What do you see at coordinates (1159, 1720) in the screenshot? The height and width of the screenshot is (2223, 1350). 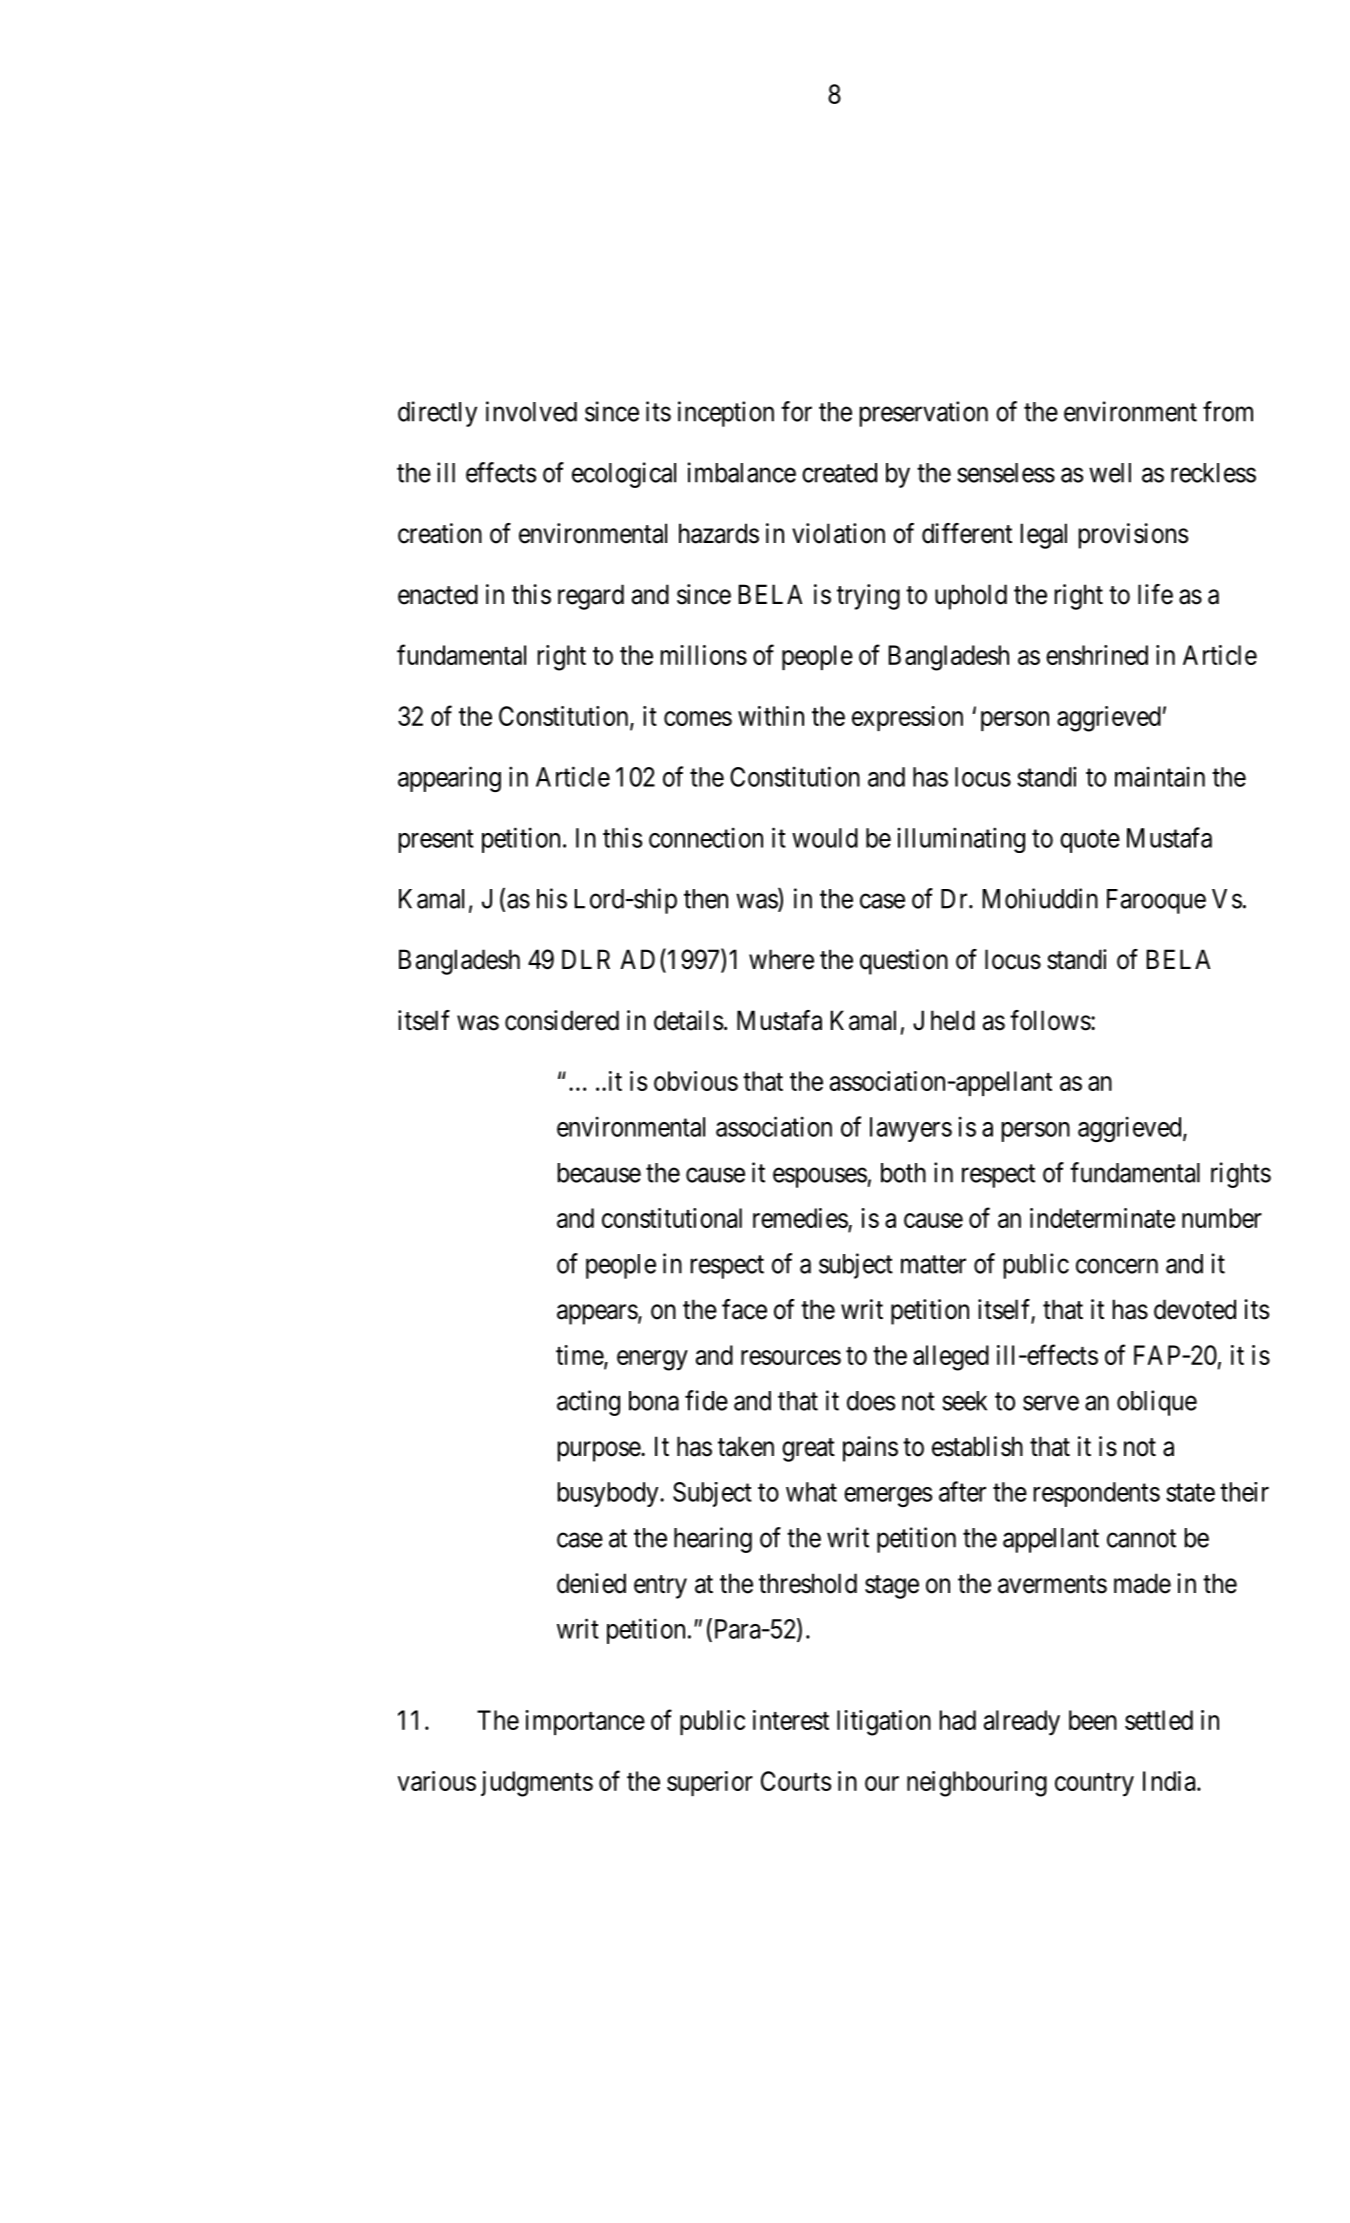 I see `settled` at bounding box center [1159, 1720].
